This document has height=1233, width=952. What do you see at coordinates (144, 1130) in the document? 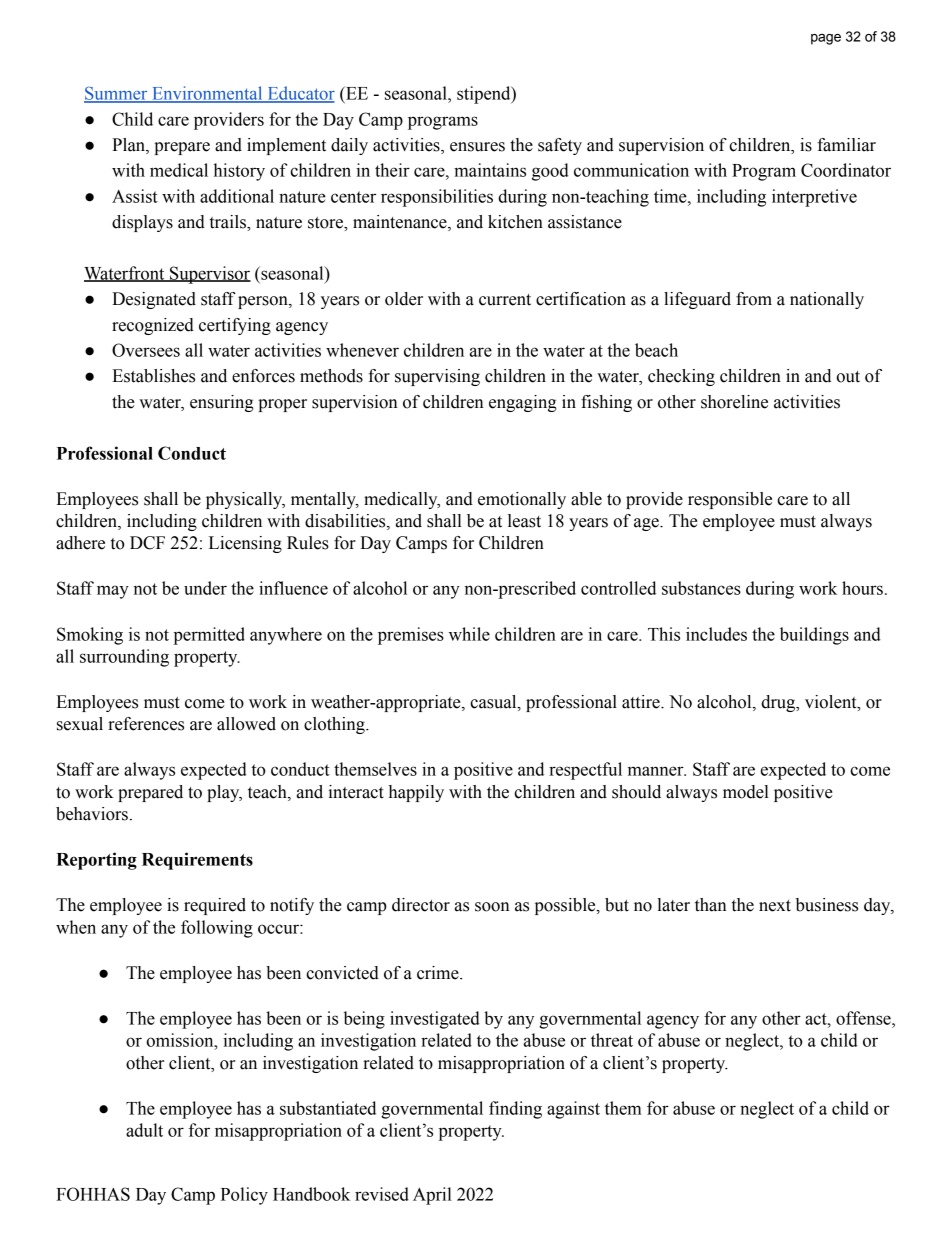
I see `adult` at bounding box center [144, 1130].
